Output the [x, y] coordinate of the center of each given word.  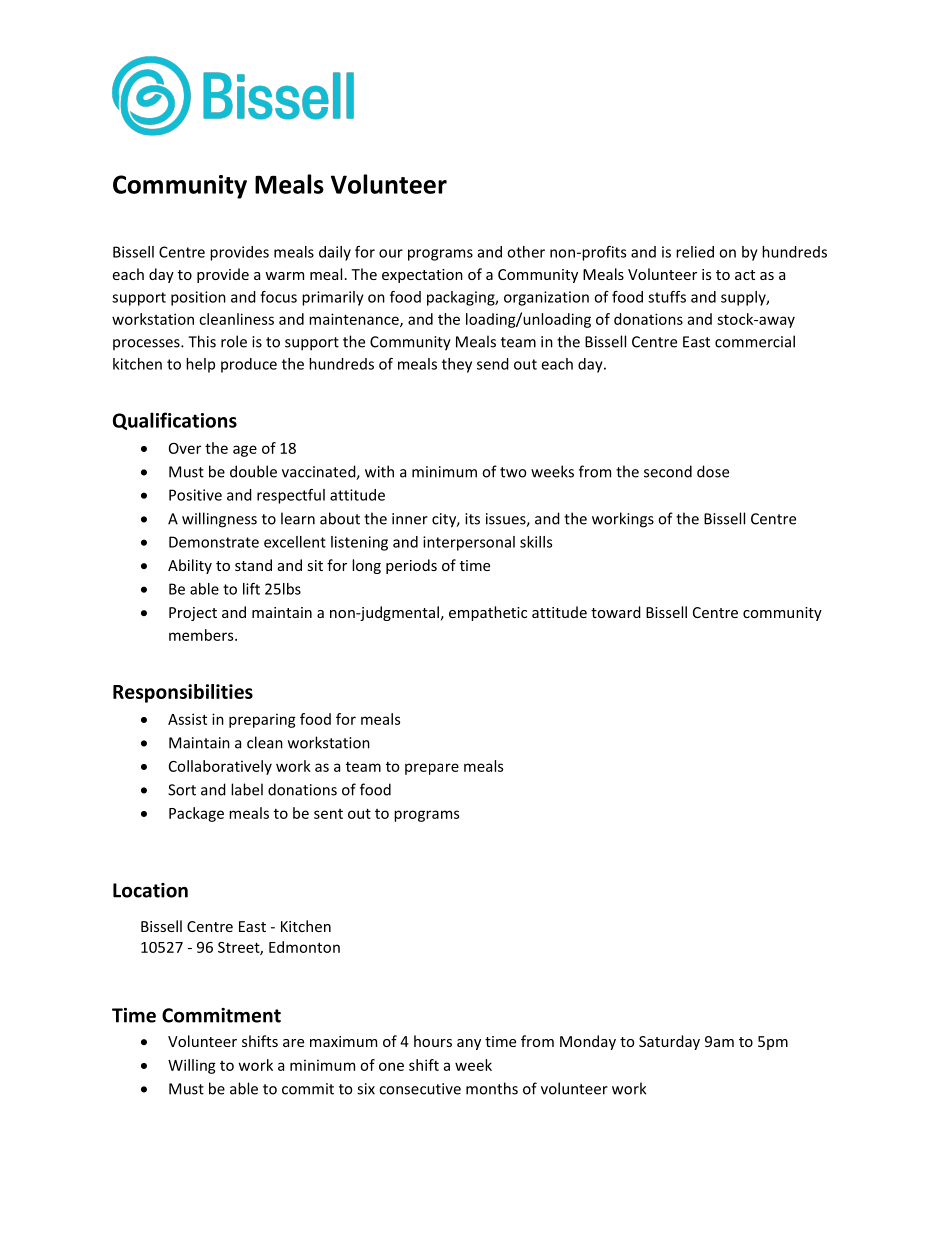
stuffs [667, 297]
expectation [422, 276]
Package [196, 814]
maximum [343, 1041]
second [668, 471]
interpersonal [469, 543]
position [198, 298]
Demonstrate [214, 542]
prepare [432, 769]
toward [616, 612]
